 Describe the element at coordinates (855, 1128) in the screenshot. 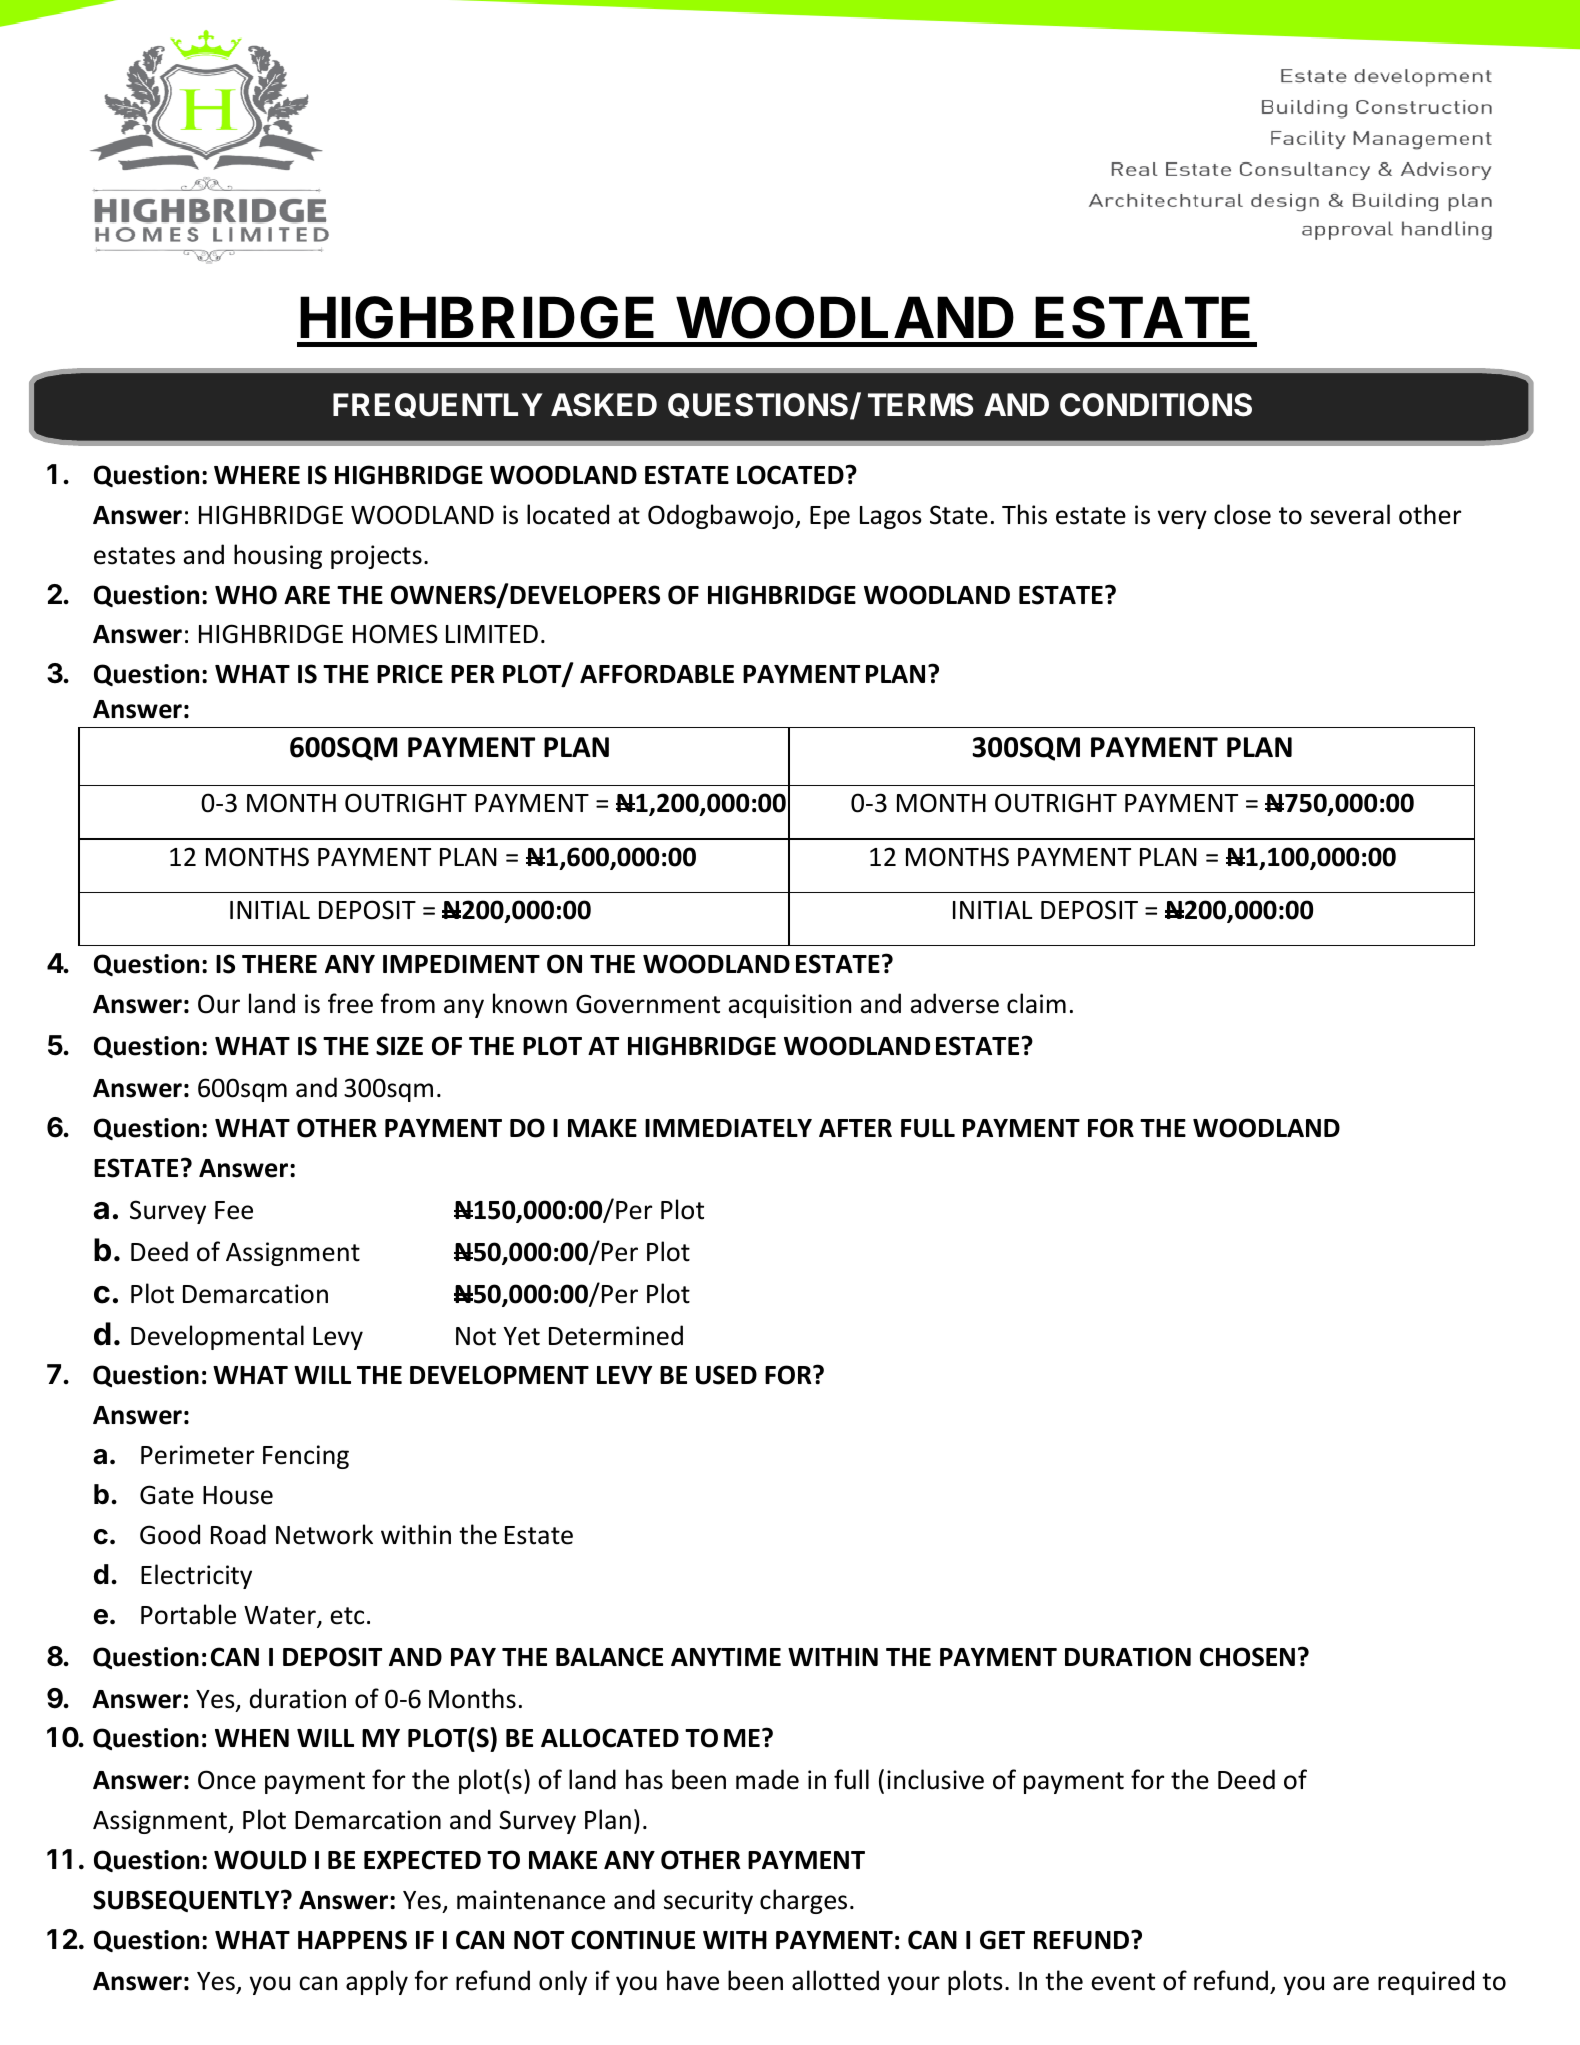

I see `AFTER` at that location.
